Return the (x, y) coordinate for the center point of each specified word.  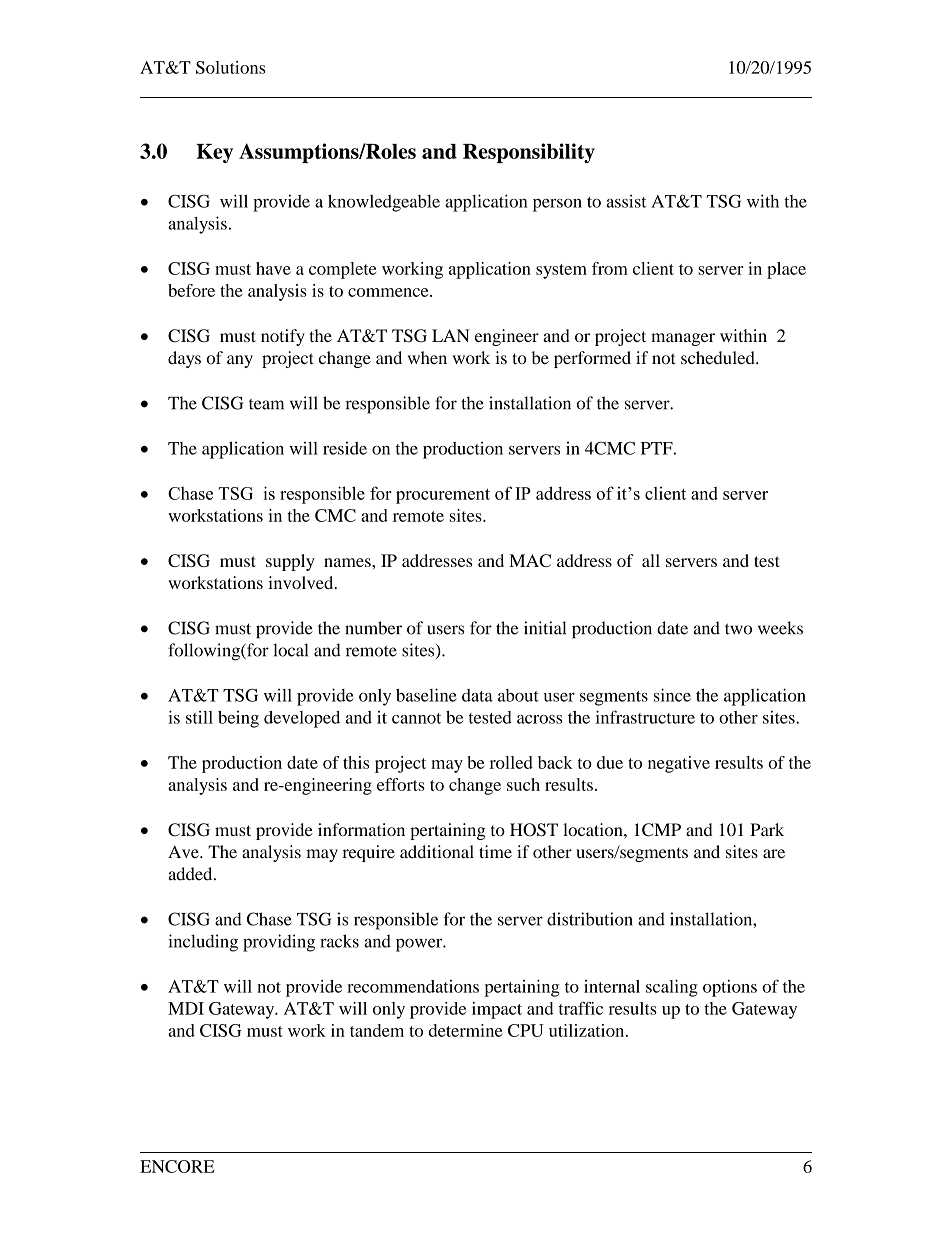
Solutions (231, 67)
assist (626, 201)
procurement (443, 496)
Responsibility (529, 153)
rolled (511, 762)
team (266, 404)
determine (465, 1030)
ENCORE (177, 1166)
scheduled (719, 357)
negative (679, 764)
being (238, 719)
